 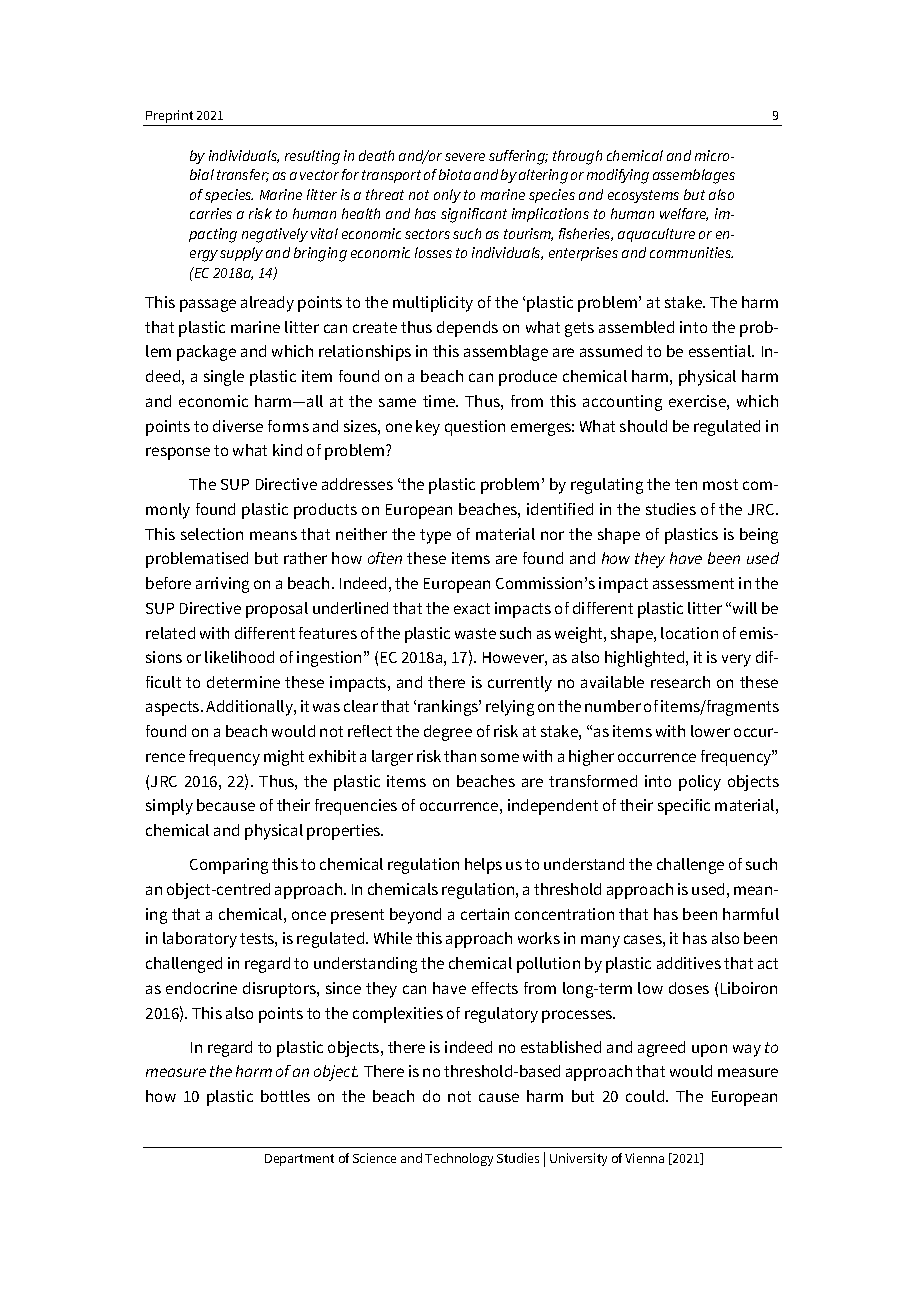 What do you see at coordinates (285, 1096) in the document?
I see `bottles` at bounding box center [285, 1096].
